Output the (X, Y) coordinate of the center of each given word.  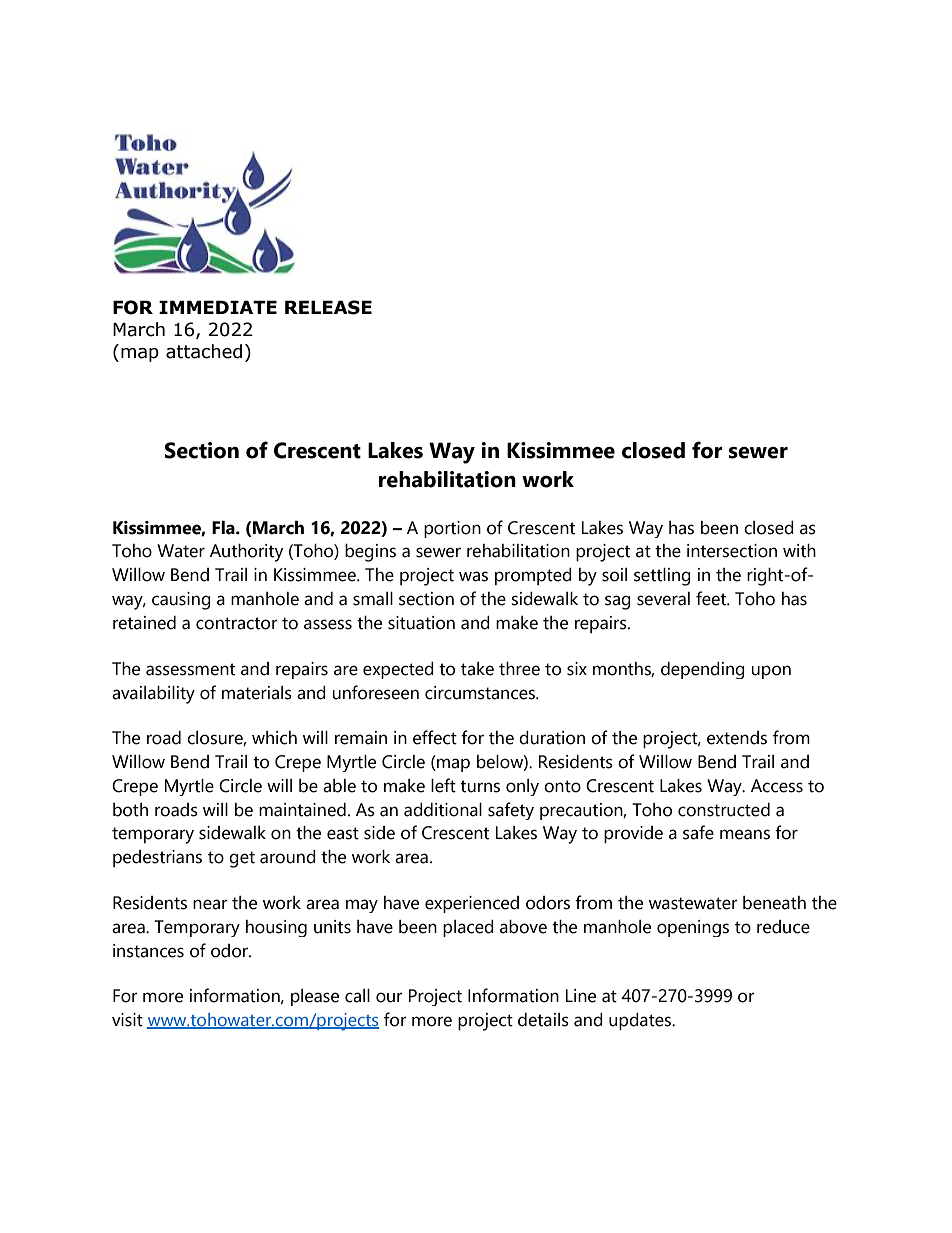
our (389, 997)
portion (452, 529)
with (799, 551)
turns (480, 786)
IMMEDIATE (218, 307)
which (274, 738)
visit (127, 1020)
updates (641, 1022)
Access (777, 786)
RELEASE (328, 307)
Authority (246, 553)
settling (662, 577)
